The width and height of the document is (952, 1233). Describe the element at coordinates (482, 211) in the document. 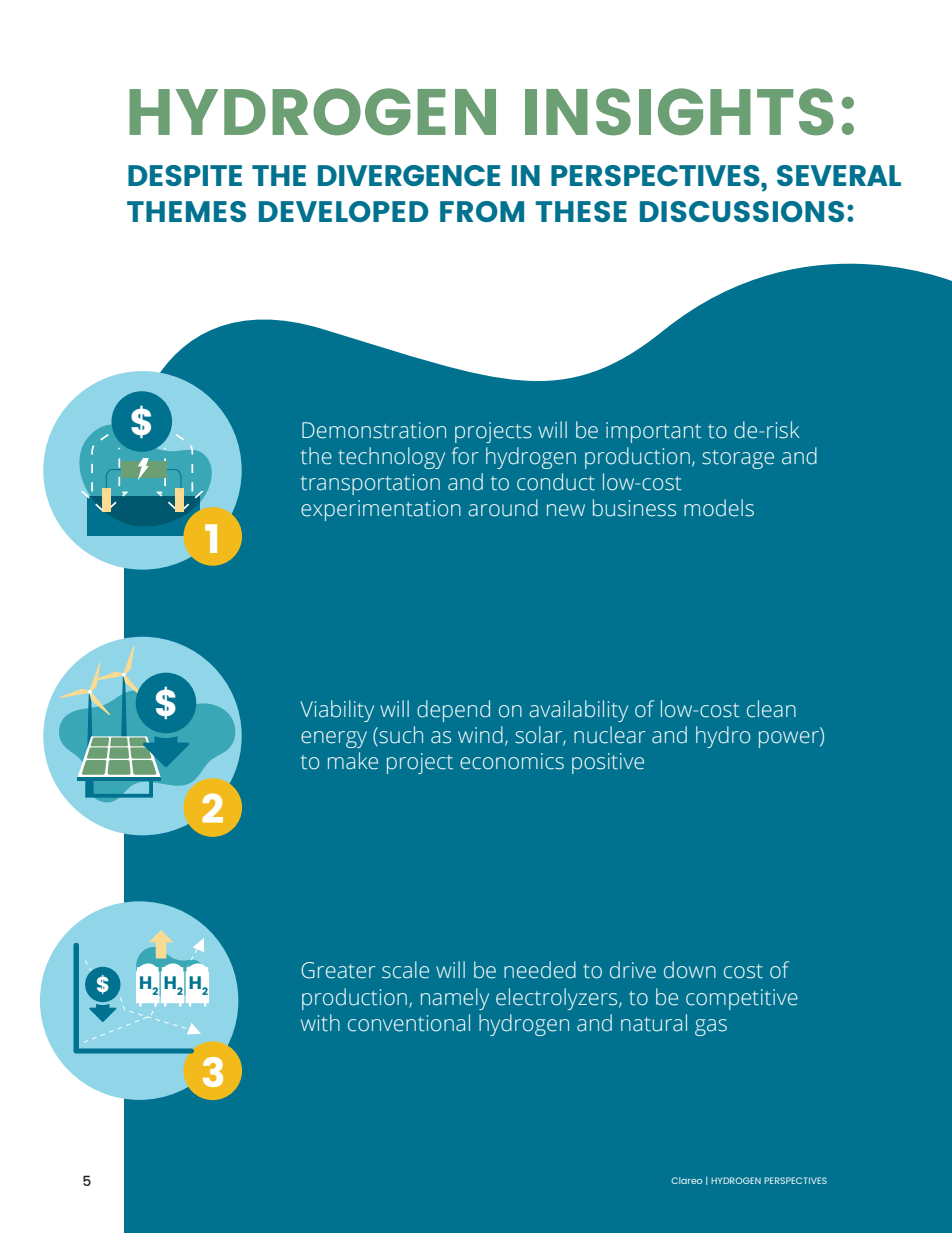

I see `FROM` at that location.
